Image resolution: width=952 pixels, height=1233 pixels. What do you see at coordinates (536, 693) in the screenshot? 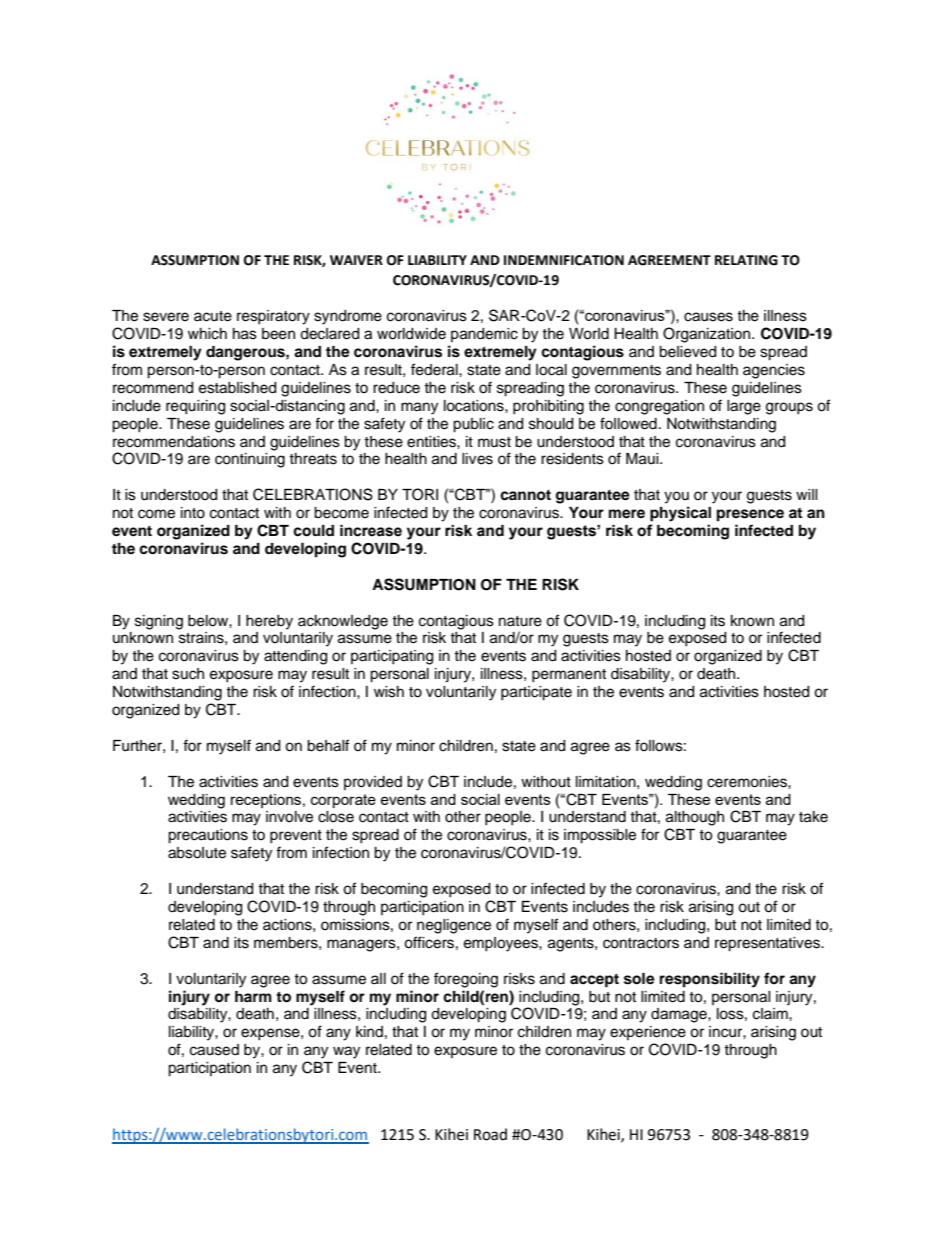
I see `participate` at bounding box center [536, 693].
